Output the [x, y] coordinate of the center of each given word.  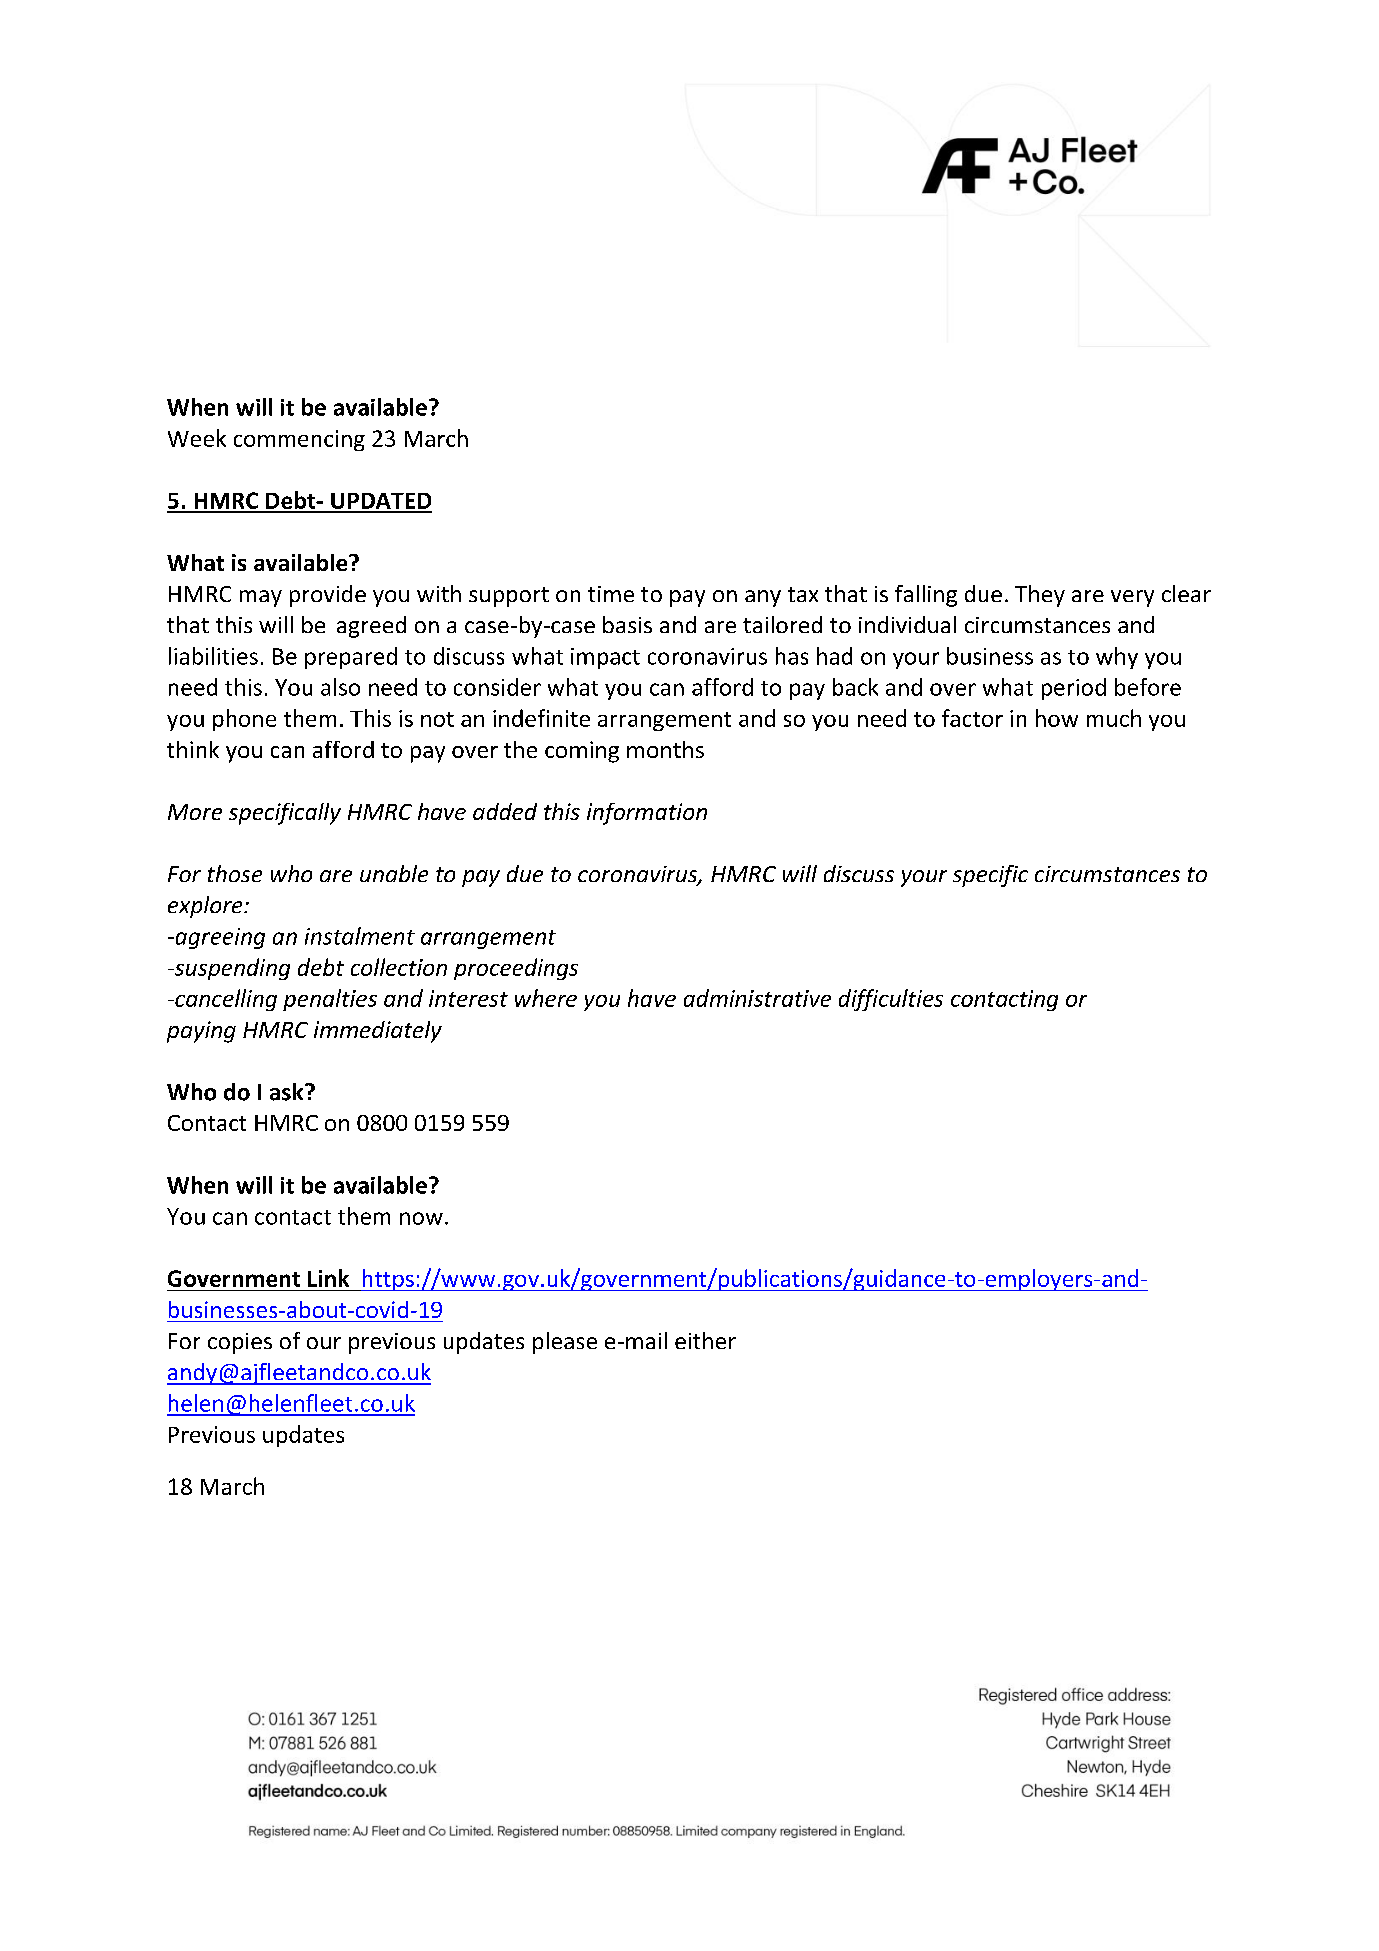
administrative [757, 998]
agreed [371, 627]
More [195, 812]
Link [328, 1278]
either [705, 1340]
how [1057, 718]
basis [627, 624]
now [421, 1218]
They [1040, 596]
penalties [330, 1000]
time [611, 594]
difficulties [891, 1000]
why [1117, 658]
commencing [299, 440]
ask [288, 1092]
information [647, 814]
